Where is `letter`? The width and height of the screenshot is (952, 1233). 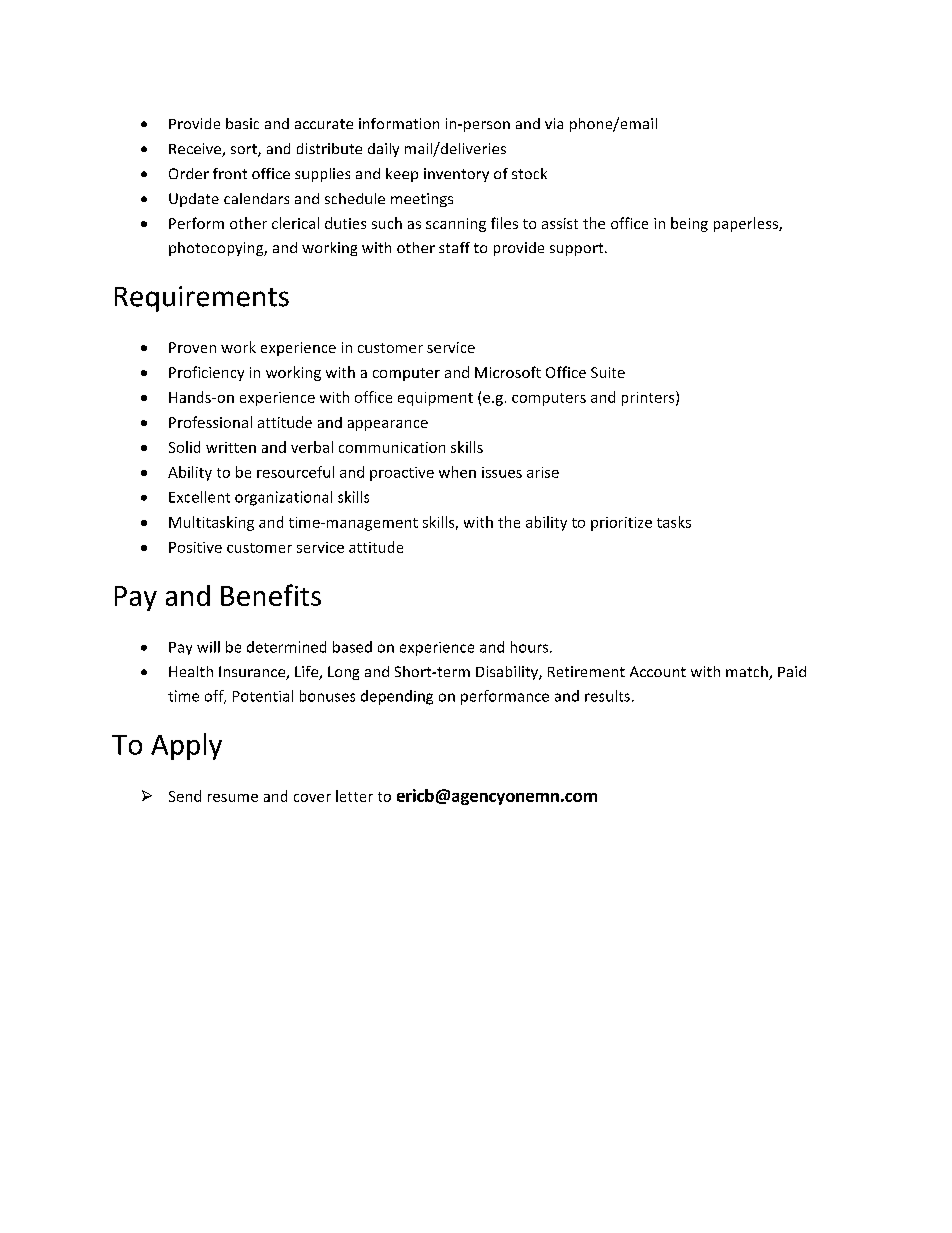 letter is located at coordinates (354, 796).
